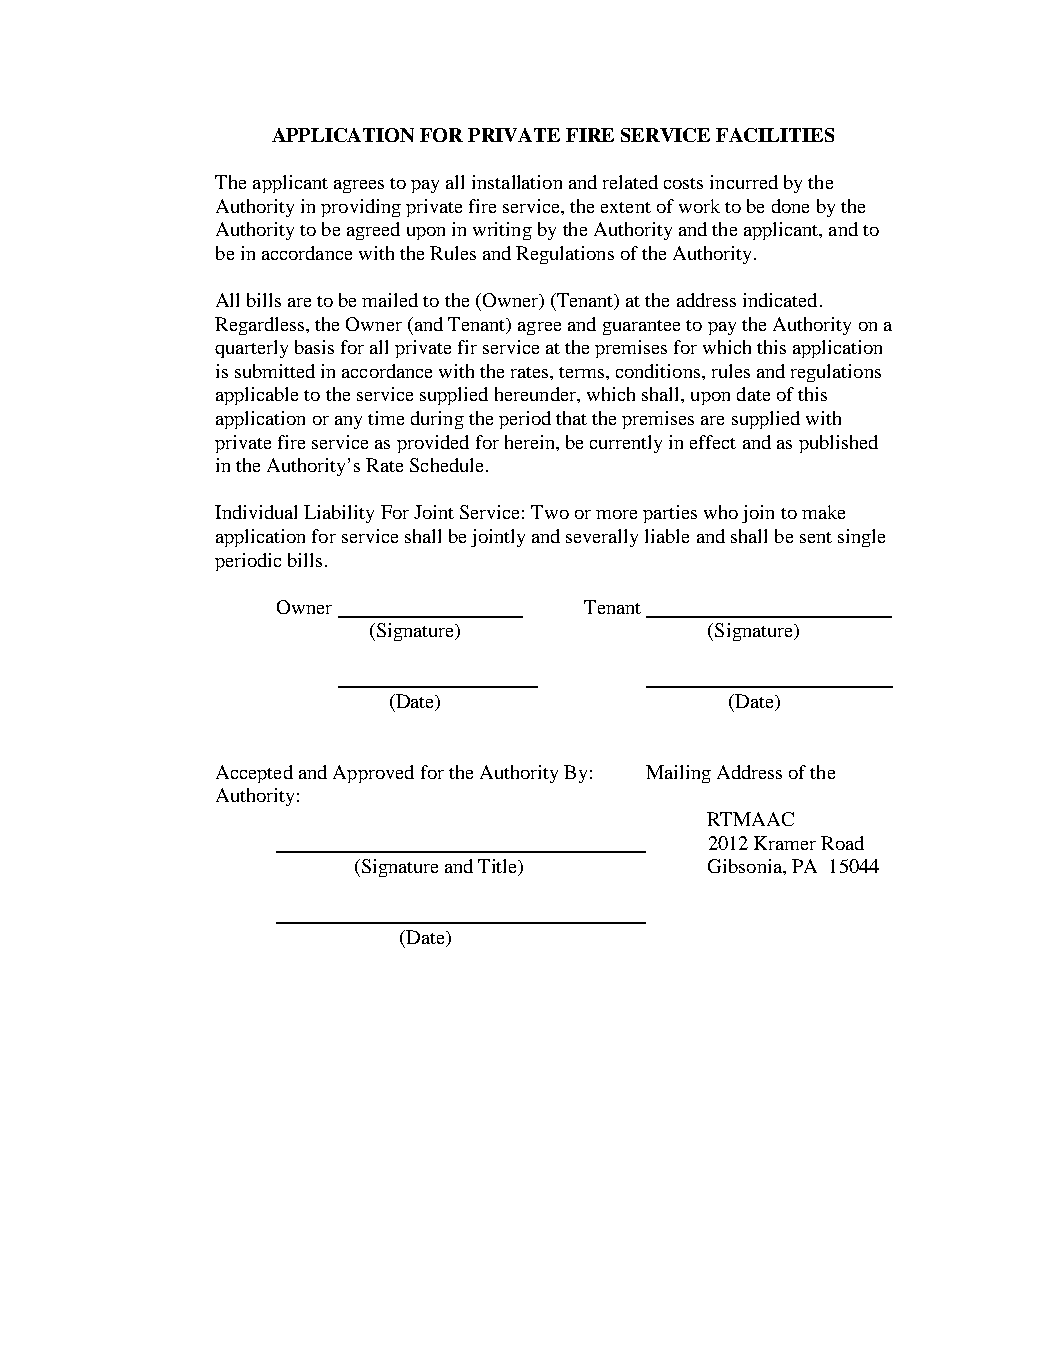  What do you see at coordinates (499, 867) in the screenshot?
I see `Title` at bounding box center [499, 867].
